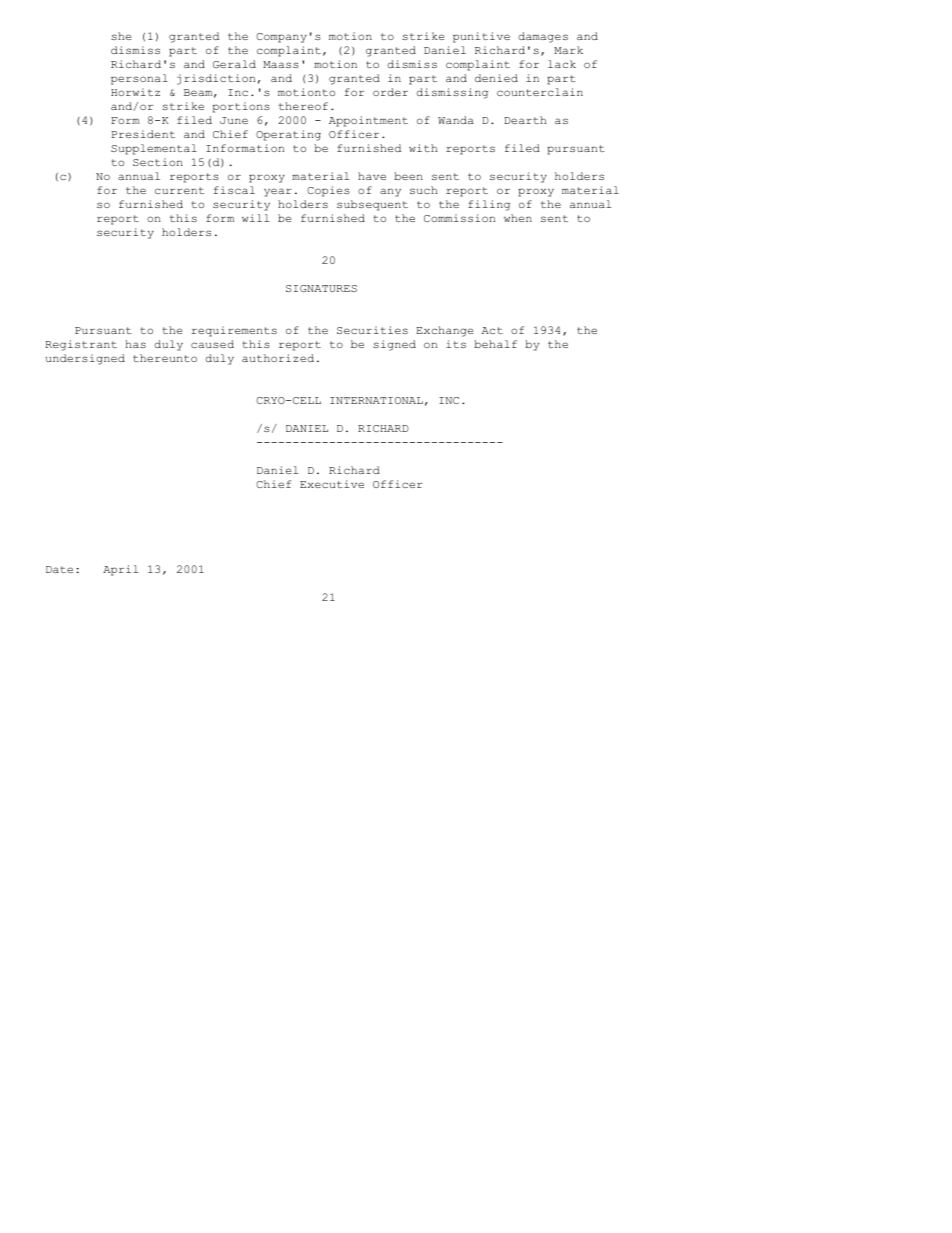 The height and width of the document is (1233, 952). I want to click on authorized, so click(278, 358).
